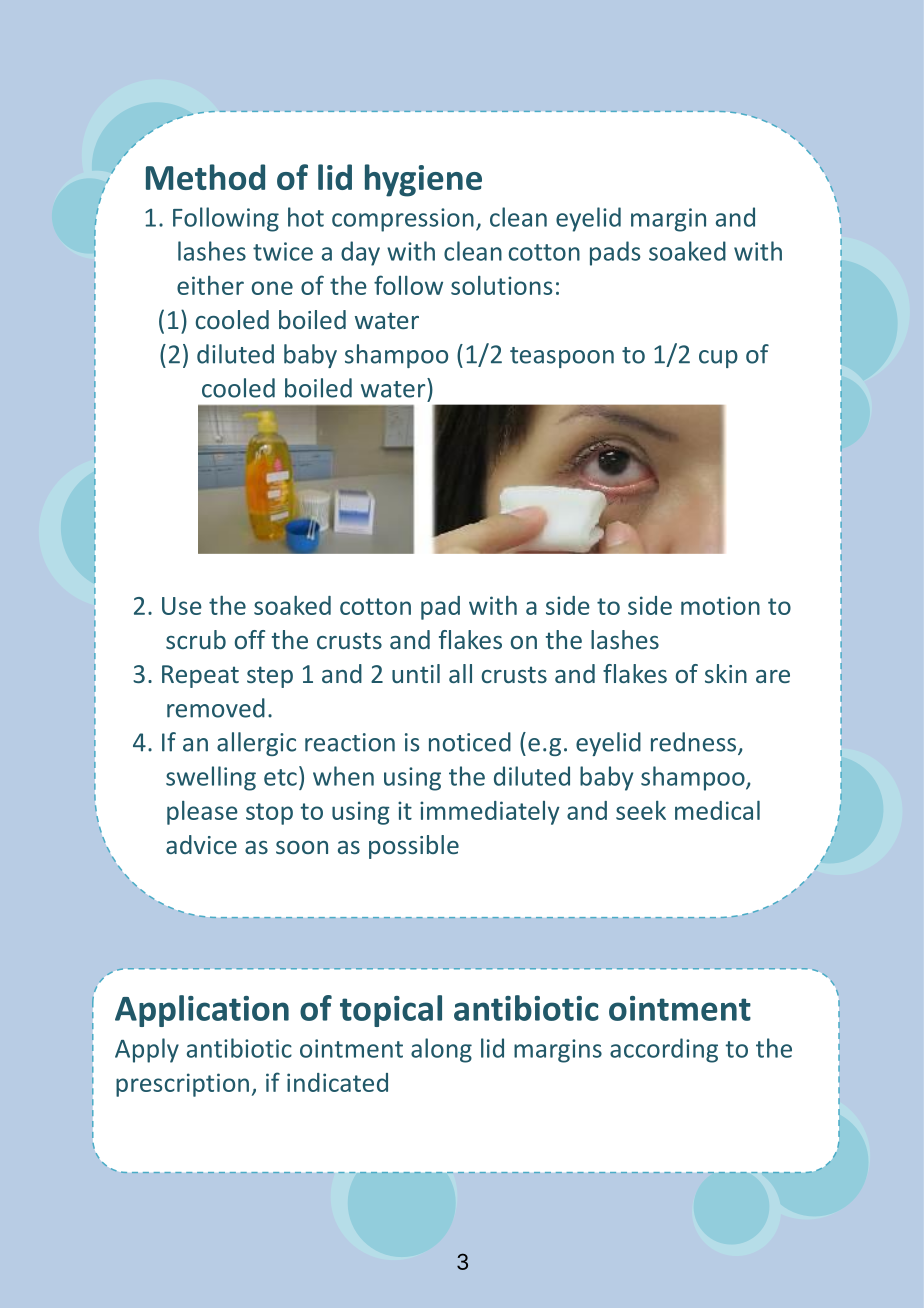 Image resolution: width=924 pixels, height=1308 pixels. What do you see at coordinates (615, 253) in the document?
I see `pads` at bounding box center [615, 253].
